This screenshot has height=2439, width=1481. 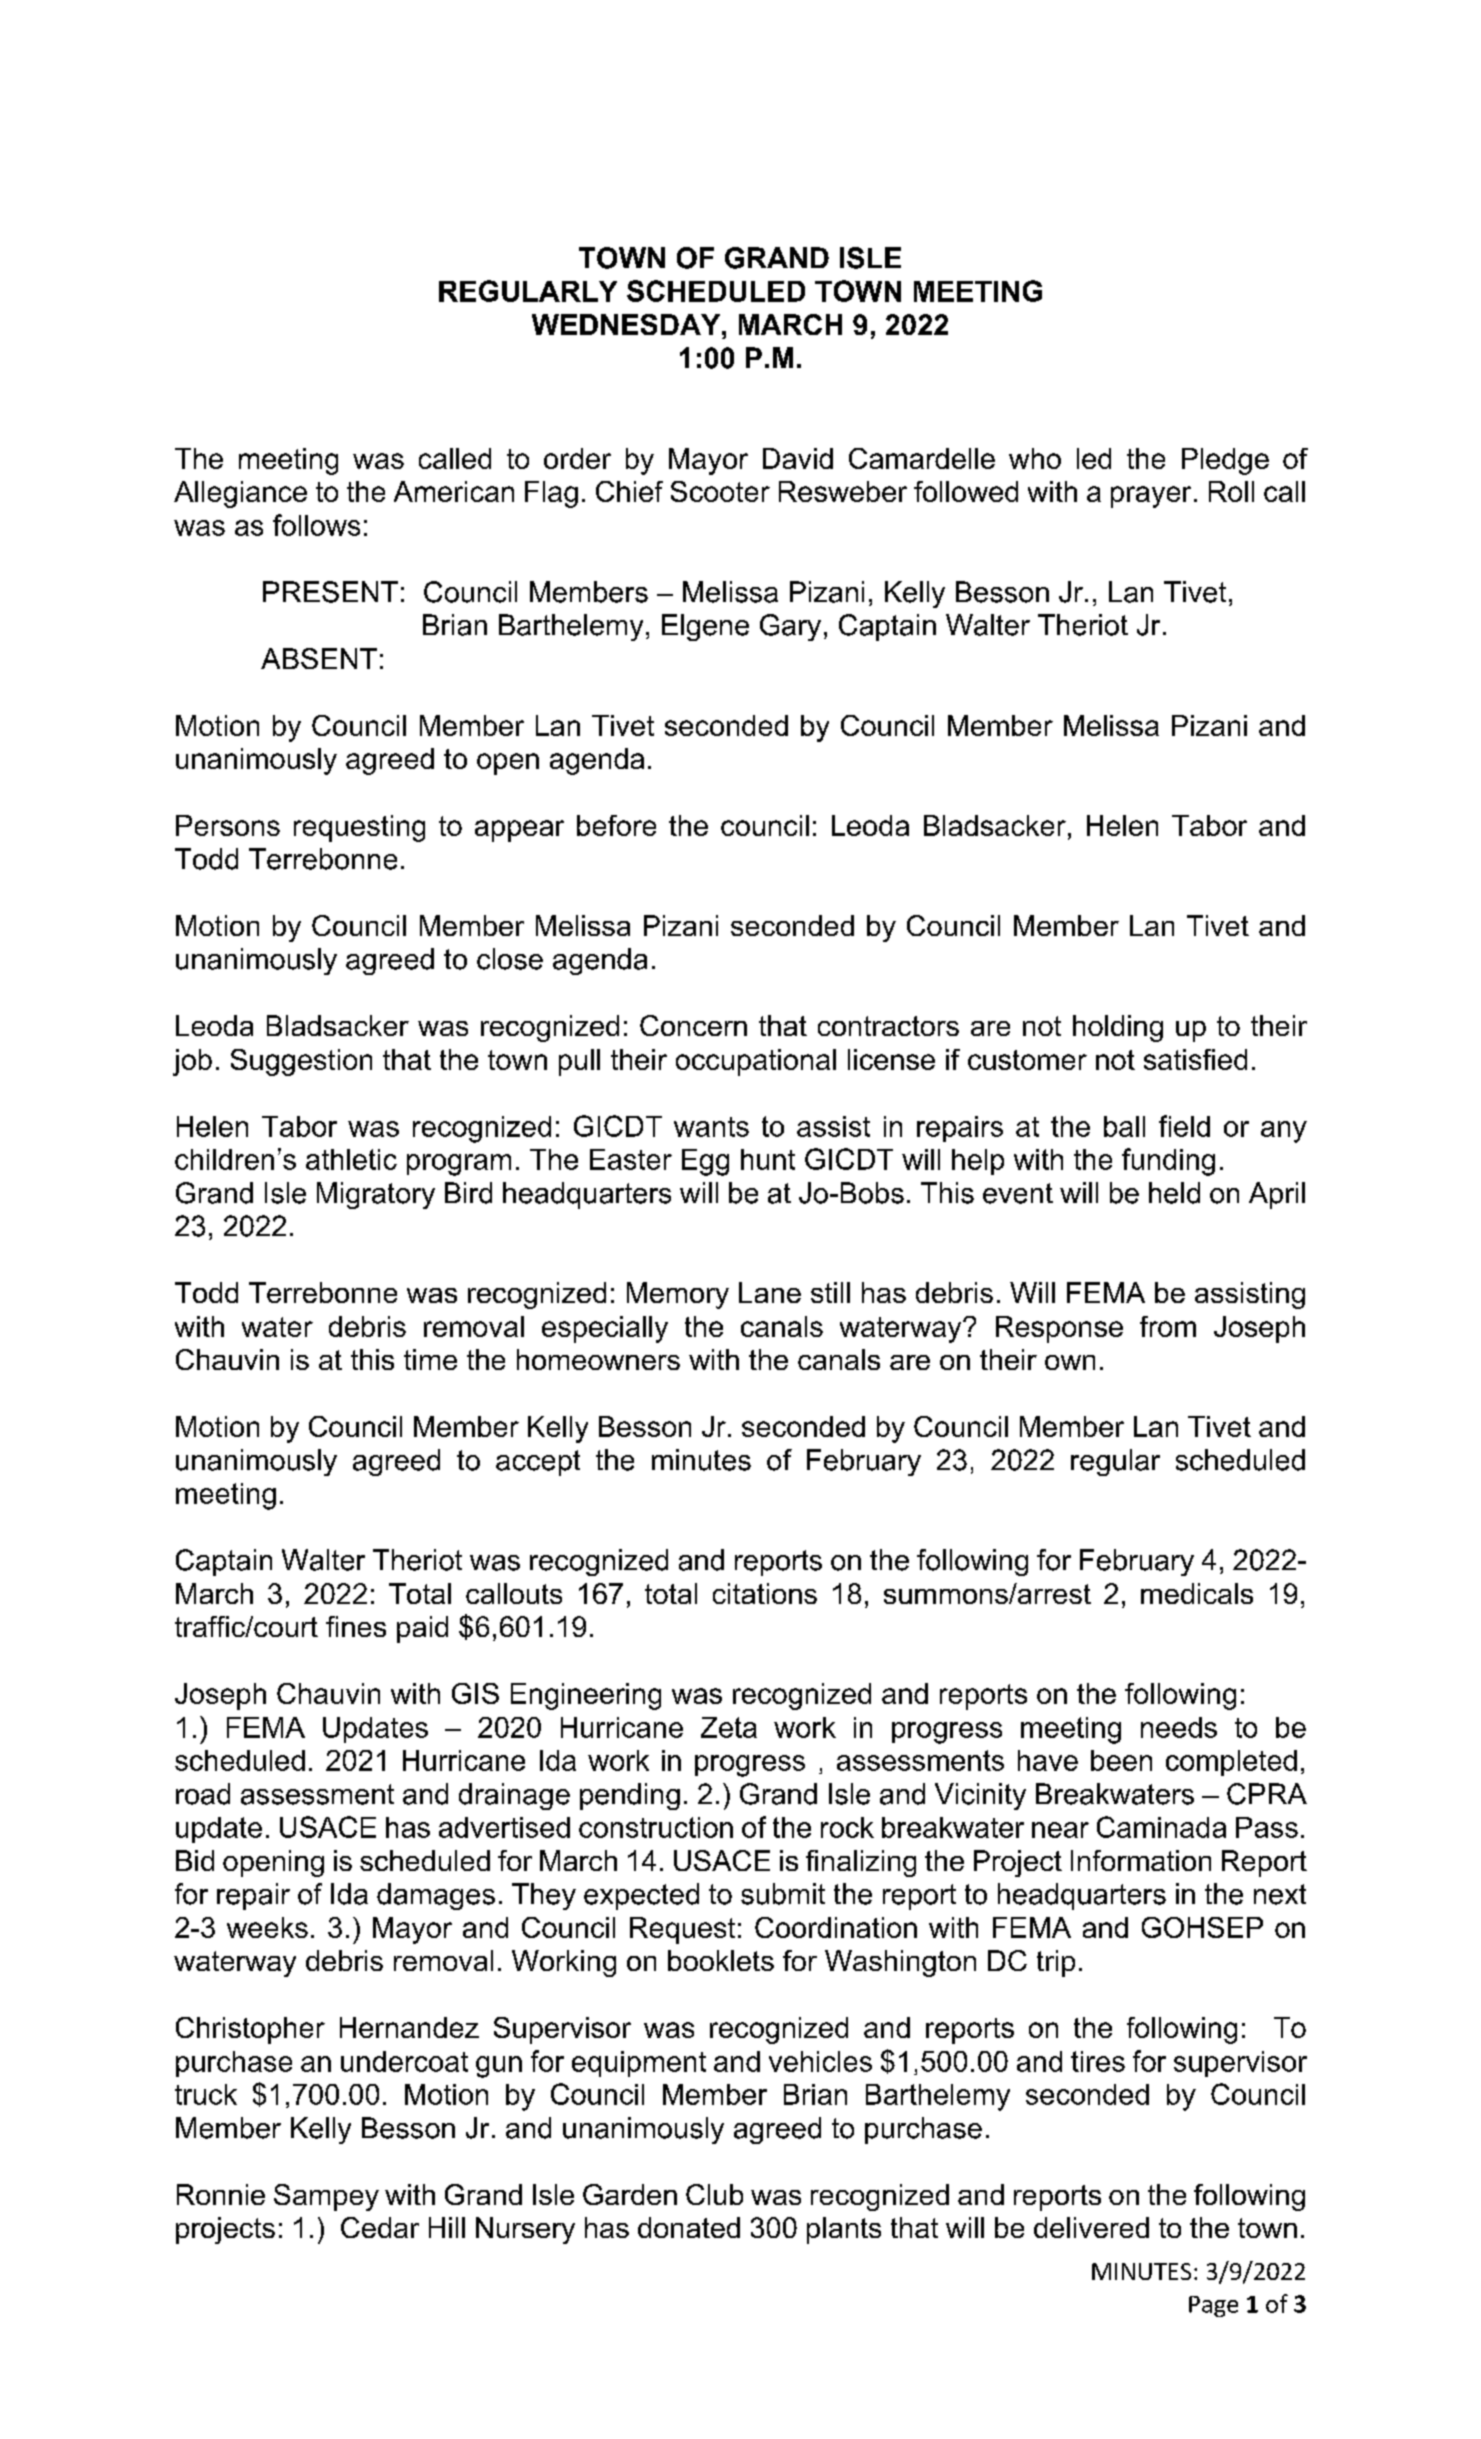 What do you see at coordinates (798, 458) in the screenshot?
I see `David` at bounding box center [798, 458].
